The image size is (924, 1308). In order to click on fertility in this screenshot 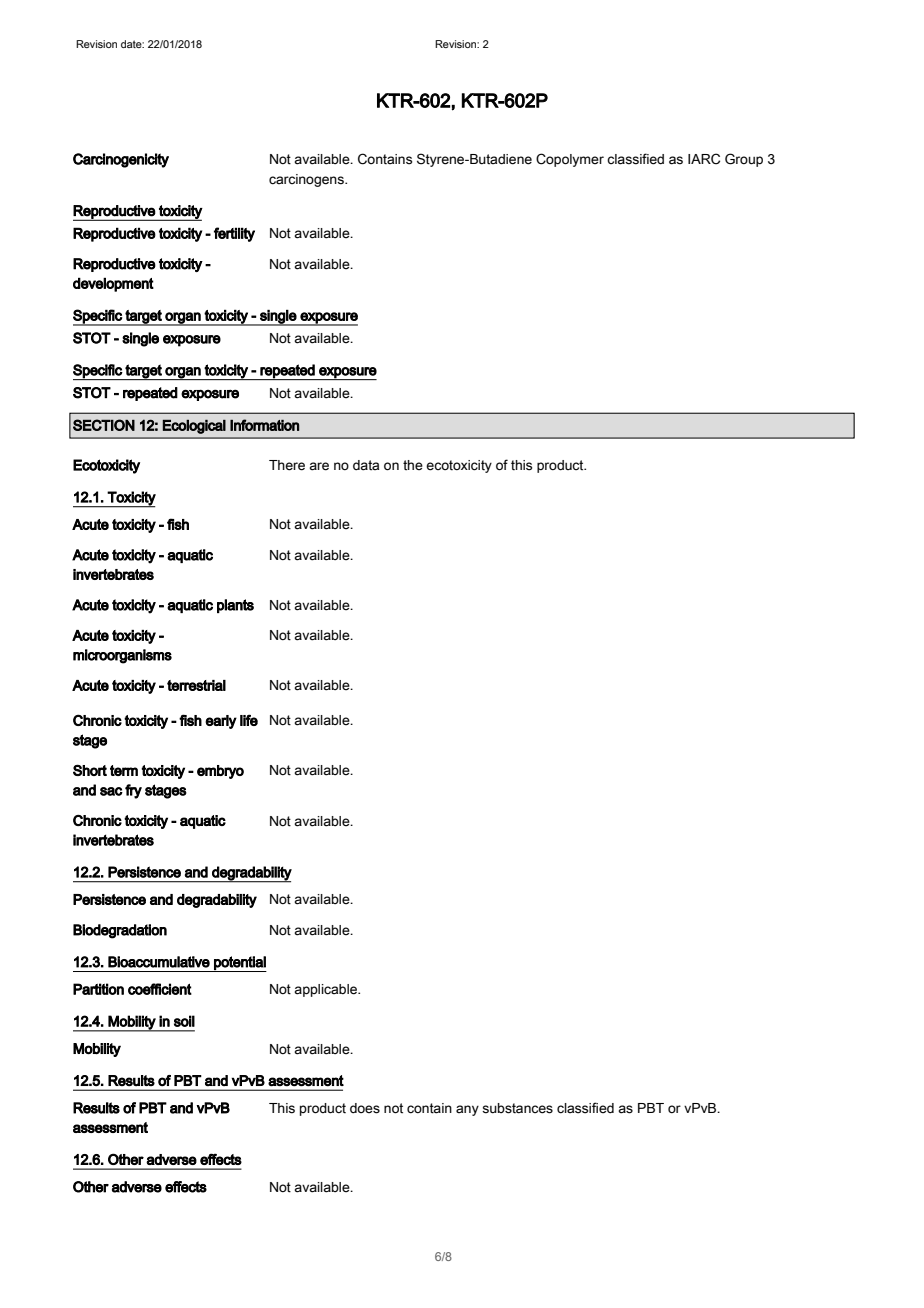, I will do `click(234, 234)`.
